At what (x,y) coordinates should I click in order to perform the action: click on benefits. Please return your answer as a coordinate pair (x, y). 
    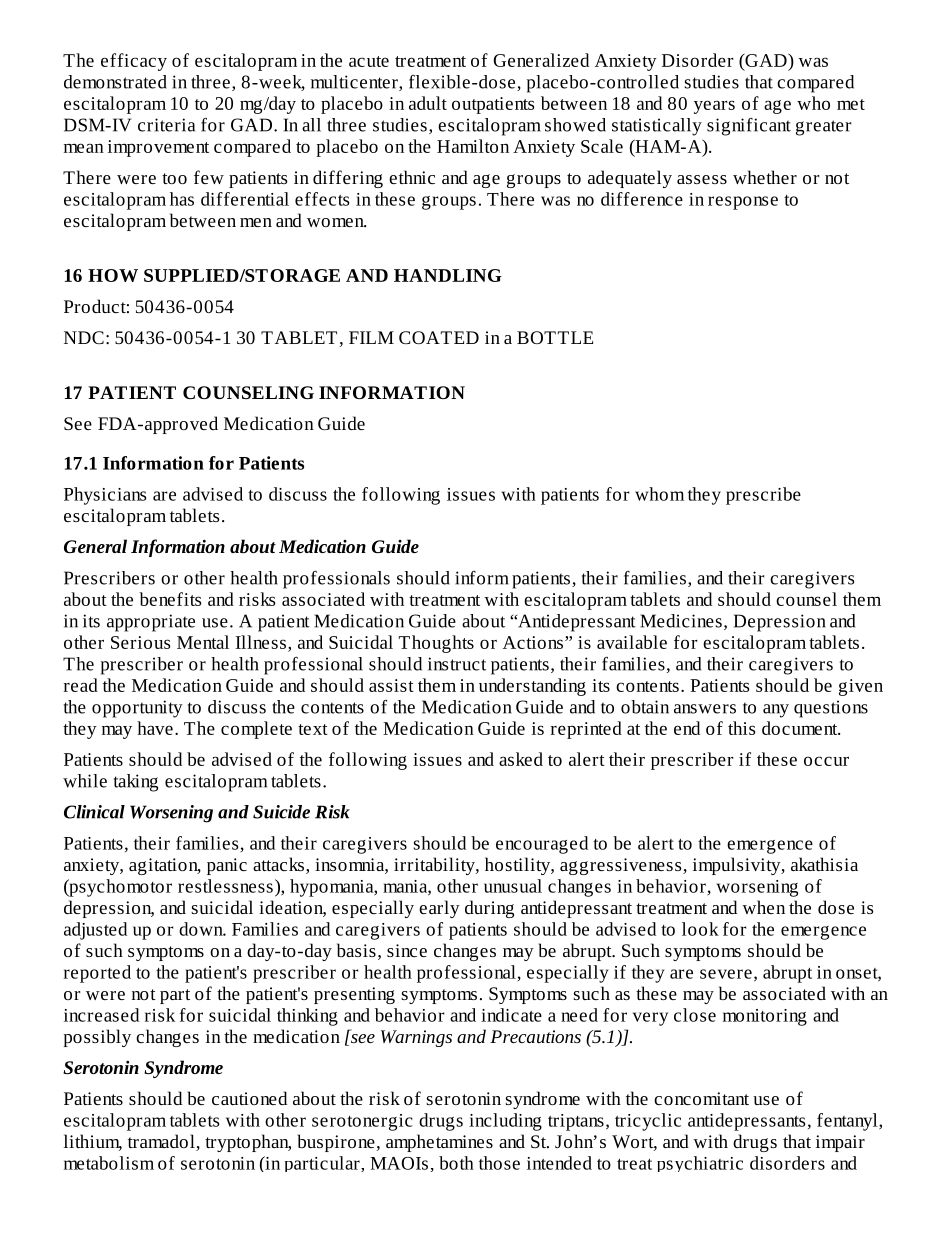
    Looking at the image, I should click on (170, 599).
